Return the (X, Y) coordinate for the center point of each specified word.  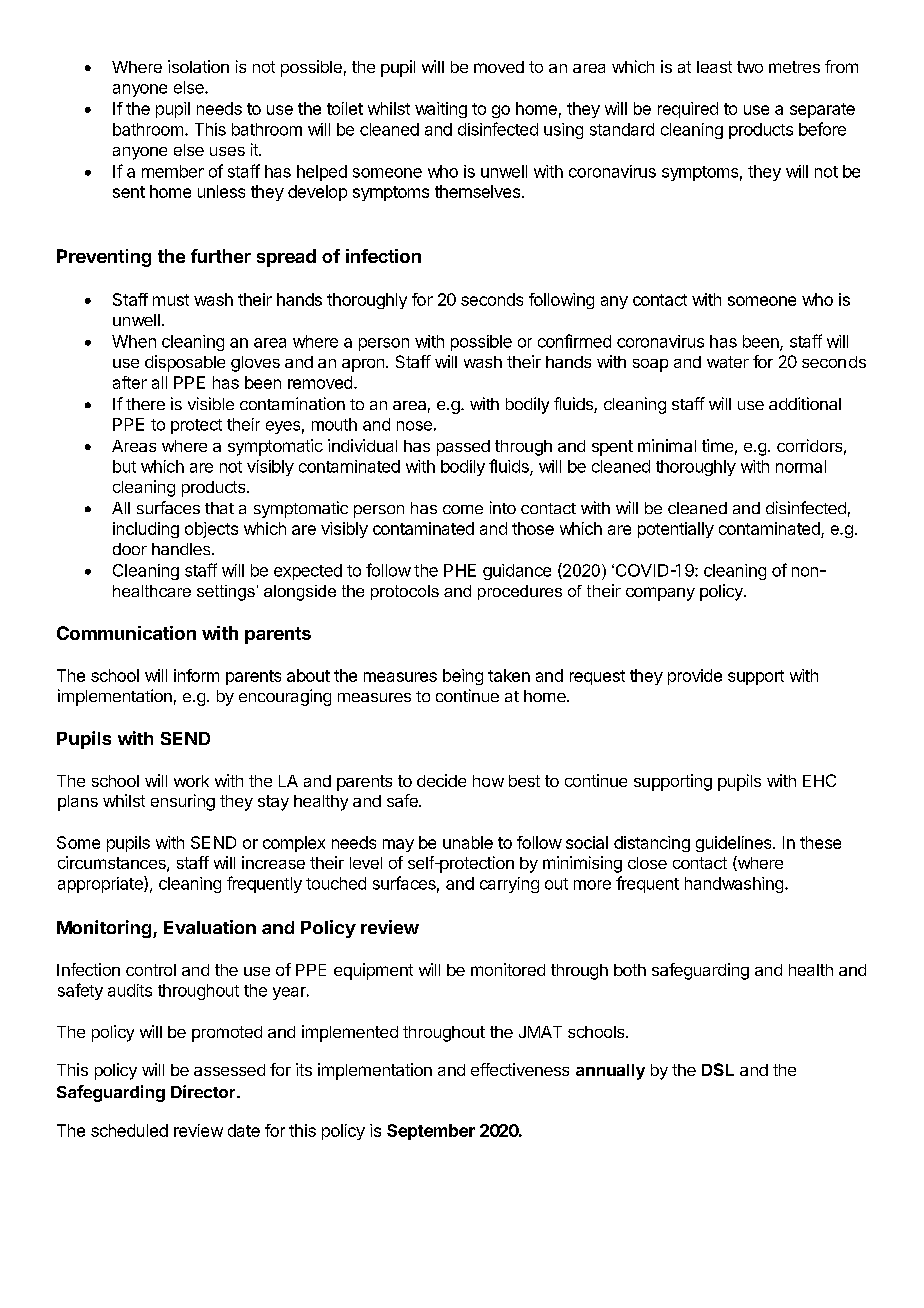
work (191, 781)
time (717, 445)
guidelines (735, 844)
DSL (718, 1069)
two (750, 67)
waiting (441, 110)
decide (441, 780)
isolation (198, 66)
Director (204, 1091)
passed (463, 448)
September (431, 1132)
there (145, 404)
